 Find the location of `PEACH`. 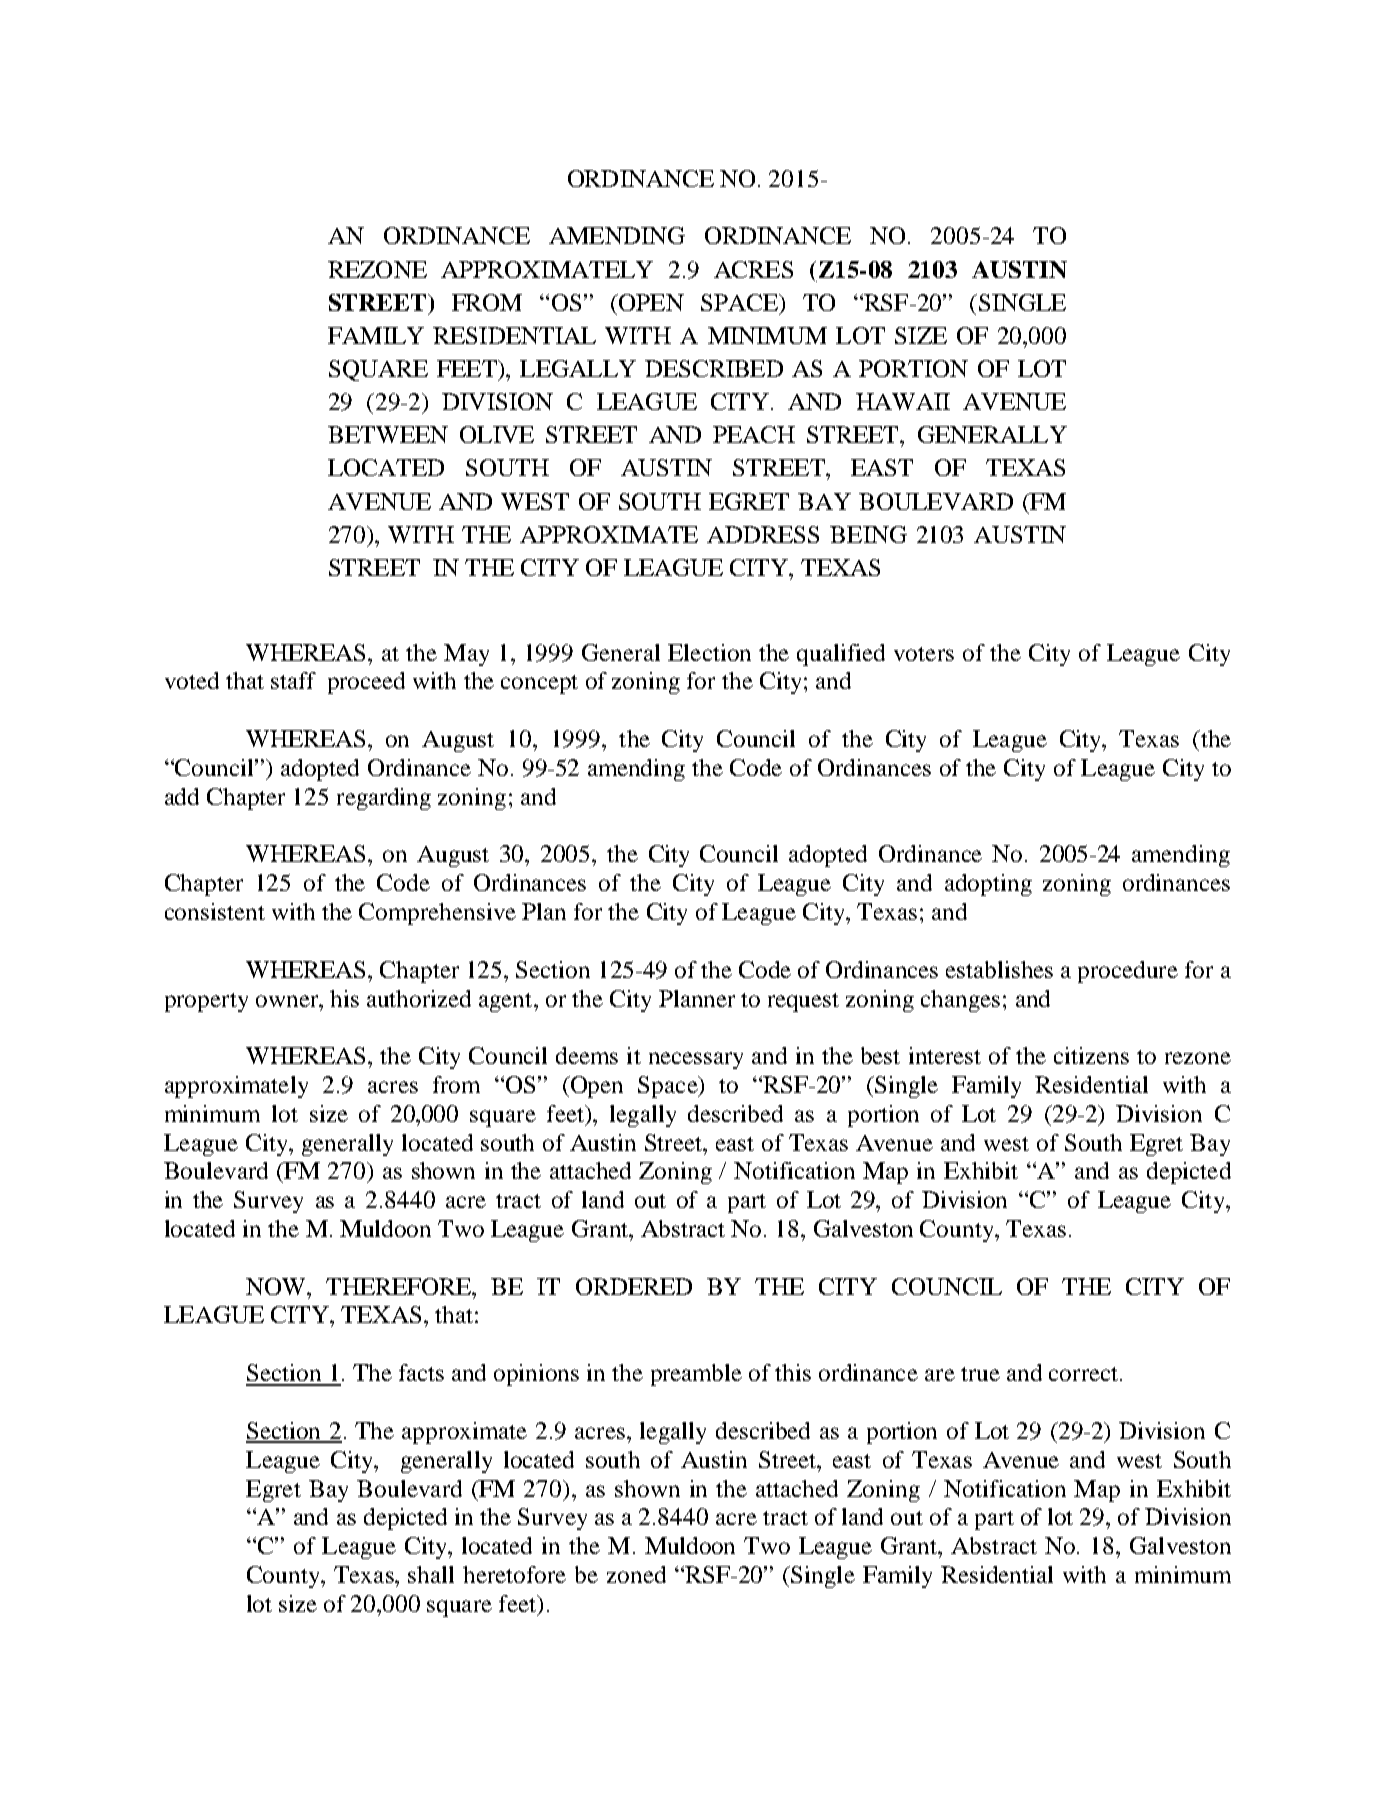

PEACH is located at coordinates (754, 434).
